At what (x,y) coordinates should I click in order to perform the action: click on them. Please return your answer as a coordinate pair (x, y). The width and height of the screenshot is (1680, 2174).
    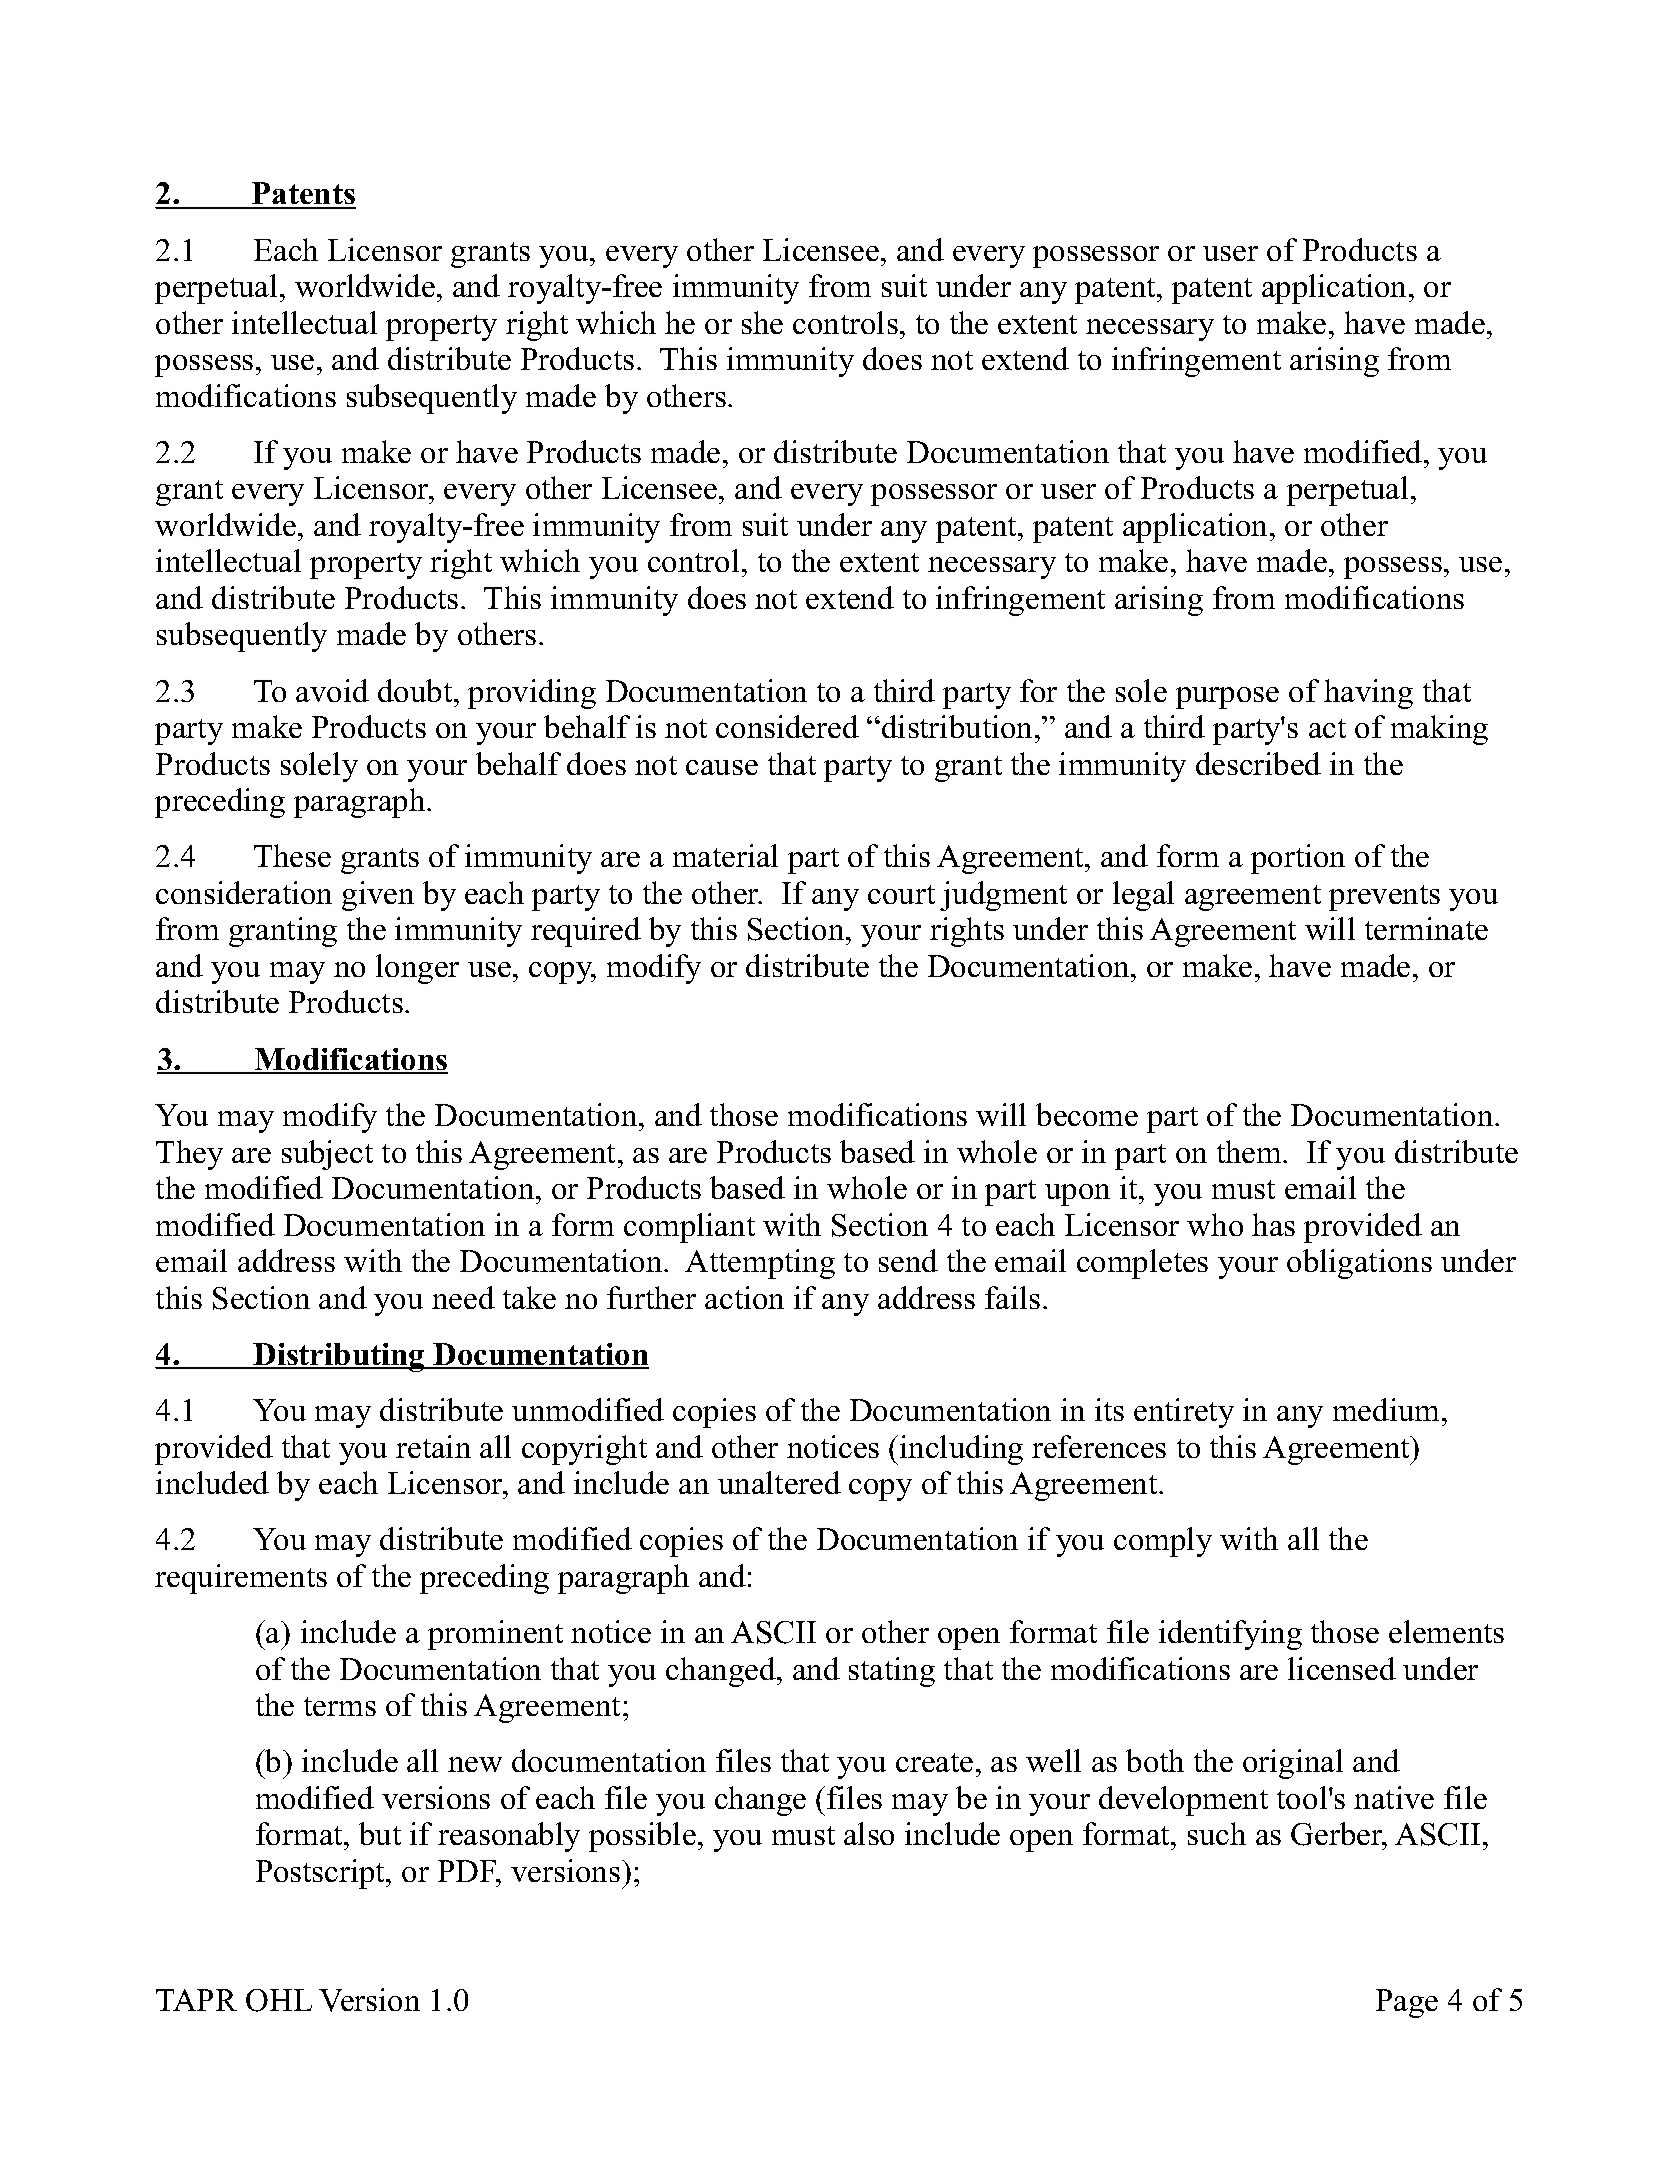
    Looking at the image, I should click on (1250, 1151).
